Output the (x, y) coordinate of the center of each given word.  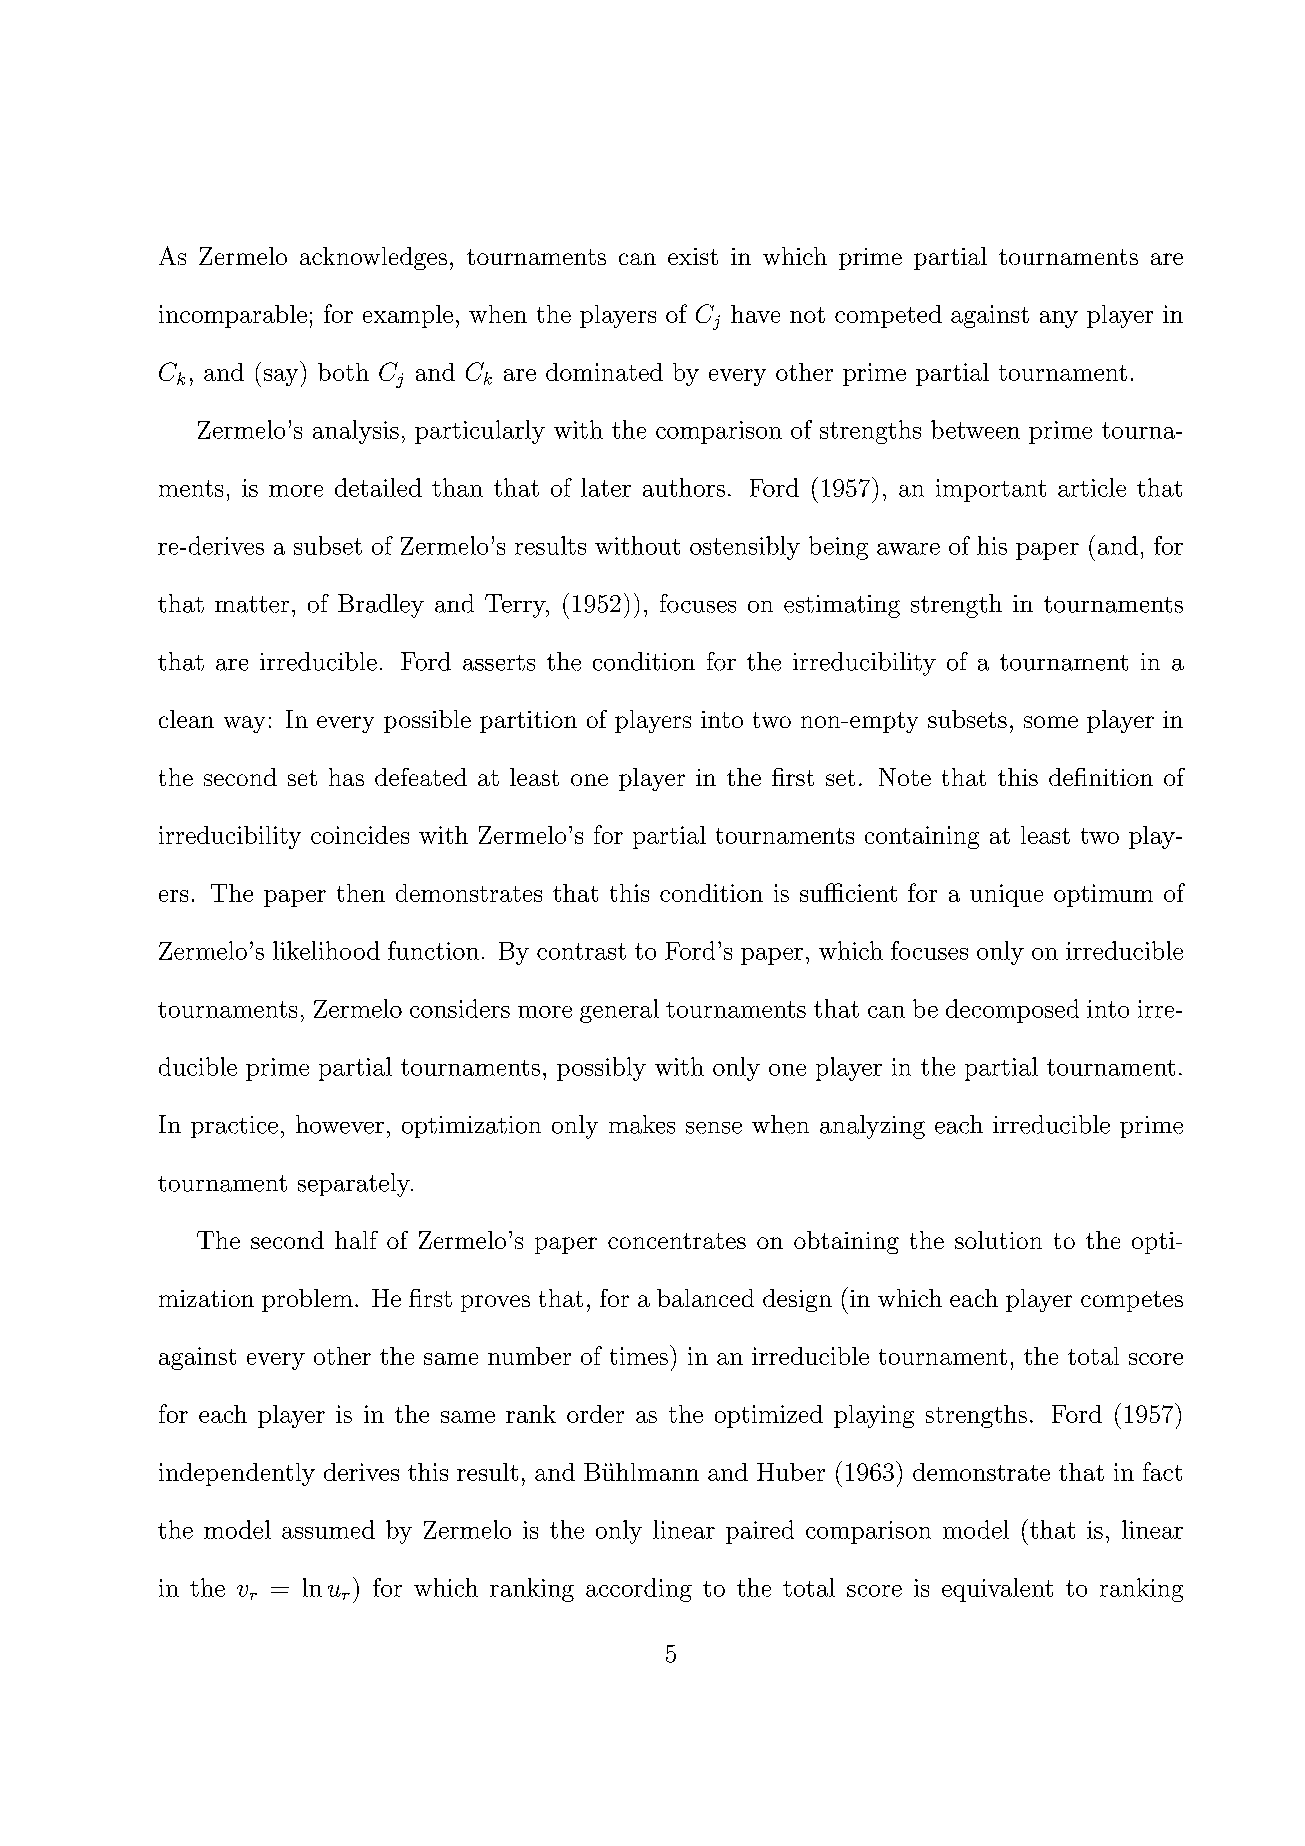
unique (1006, 895)
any (1059, 319)
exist (693, 256)
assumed (328, 1529)
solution (998, 1240)
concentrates (677, 1241)
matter (252, 604)
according (639, 1590)
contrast (581, 951)
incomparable (233, 316)
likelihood (326, 950)
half (356, 1240)
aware (908, 549)
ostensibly (745, 548)
